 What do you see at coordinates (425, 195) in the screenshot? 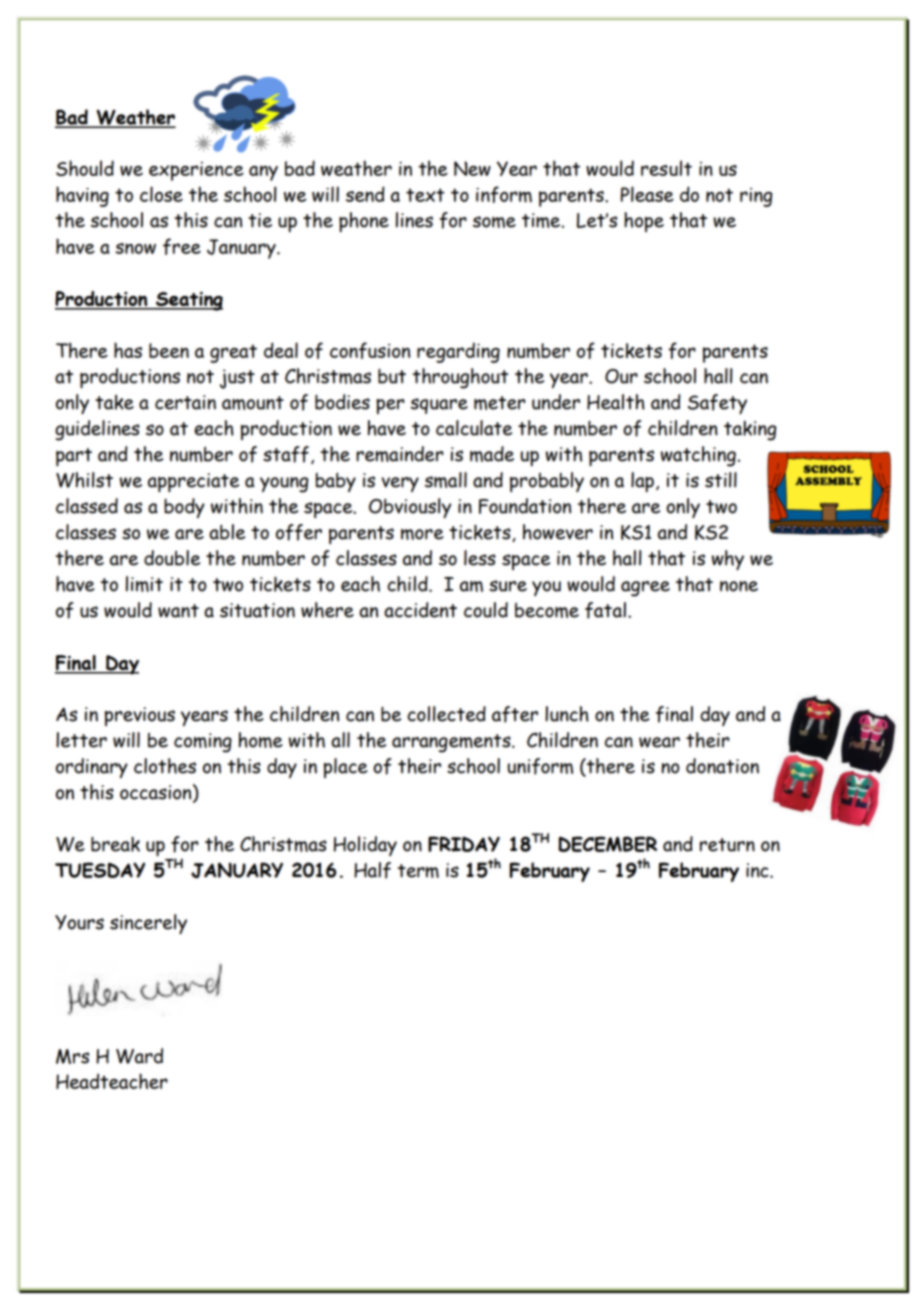
I see `text` at bounding box center [425, 195].
